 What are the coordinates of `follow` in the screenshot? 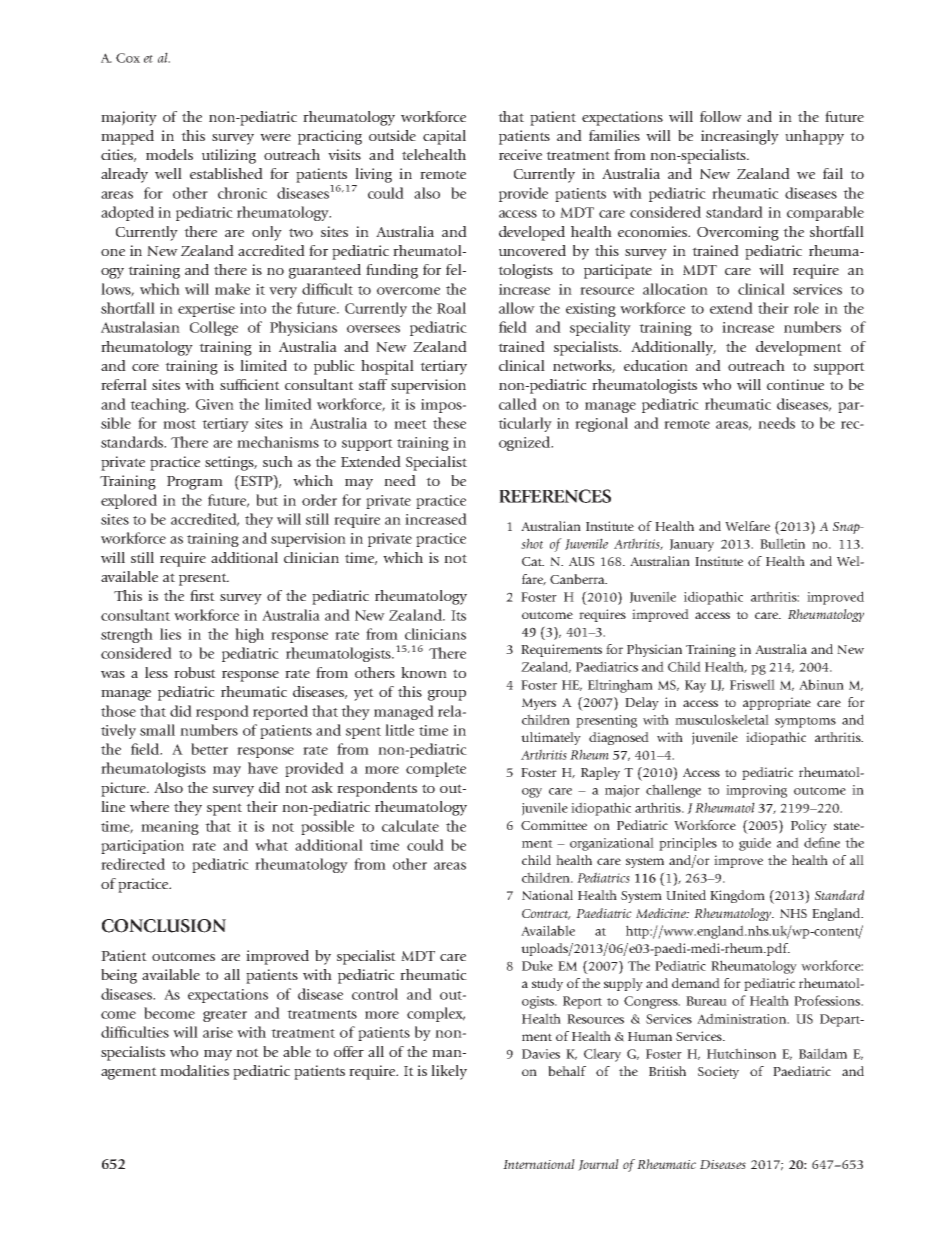 It's located at (721, 116).
